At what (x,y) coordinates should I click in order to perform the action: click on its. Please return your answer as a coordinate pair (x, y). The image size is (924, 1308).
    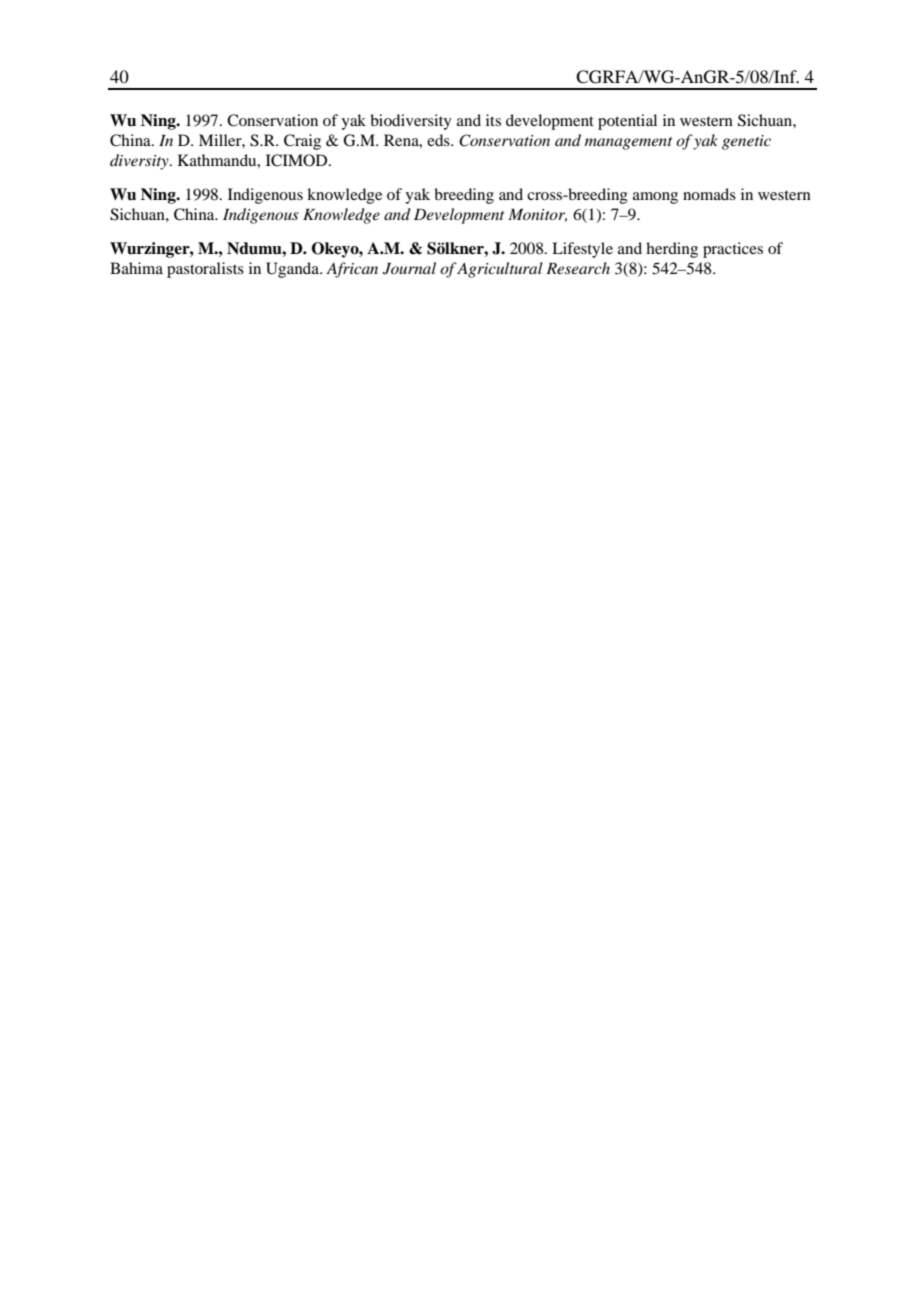
    Looking at the image, I should click on (493, 120).
